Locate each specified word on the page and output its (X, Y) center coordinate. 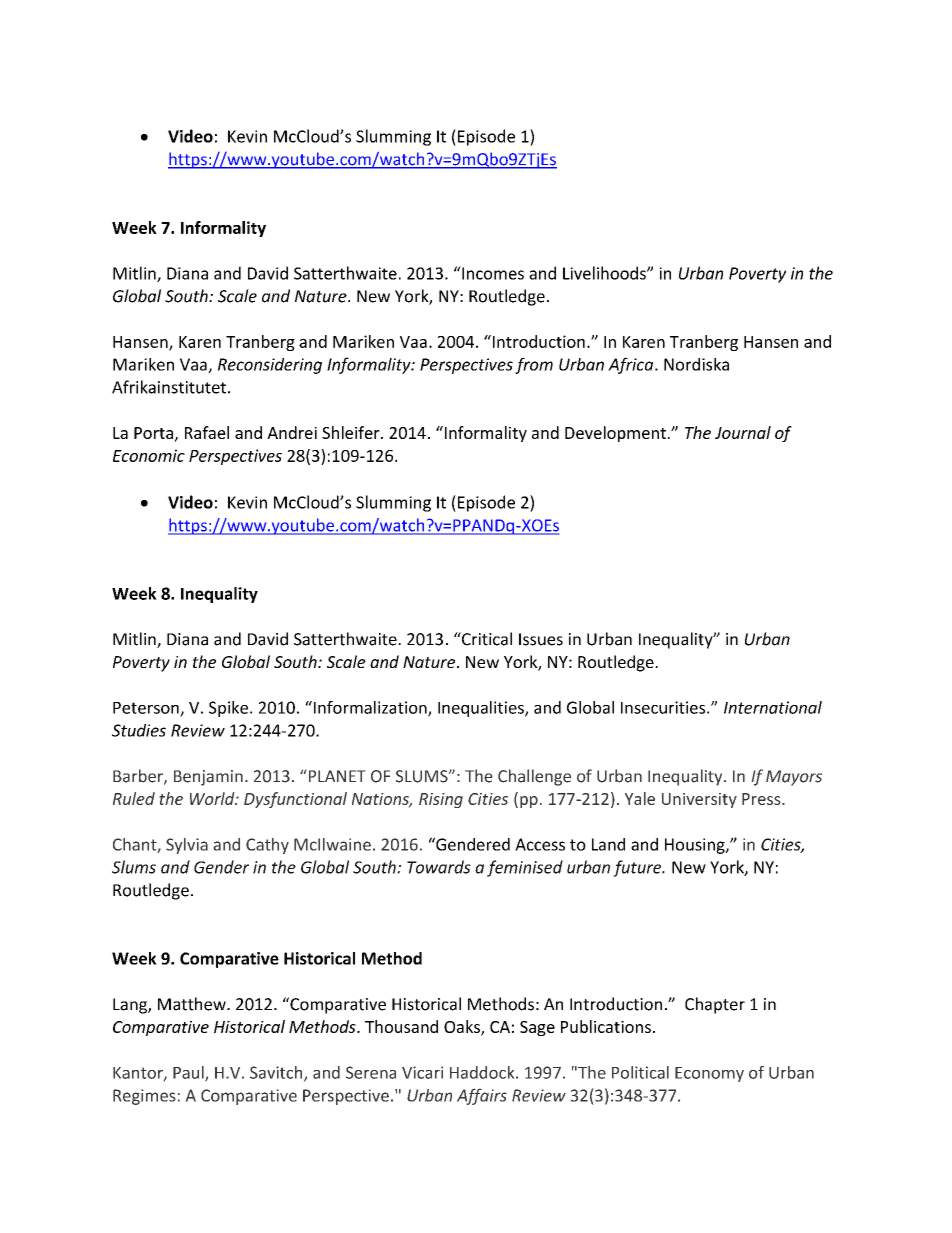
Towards (439, 867)
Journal (743, 432)
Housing (696, 846)
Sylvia (187, 846)
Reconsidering (270, 366)
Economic (149, 455)
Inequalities (482, 709)
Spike (228, 709)
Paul (189, 1073)
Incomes (492, 273)
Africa (632, 365)
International (773, 707)
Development (615, 434)
